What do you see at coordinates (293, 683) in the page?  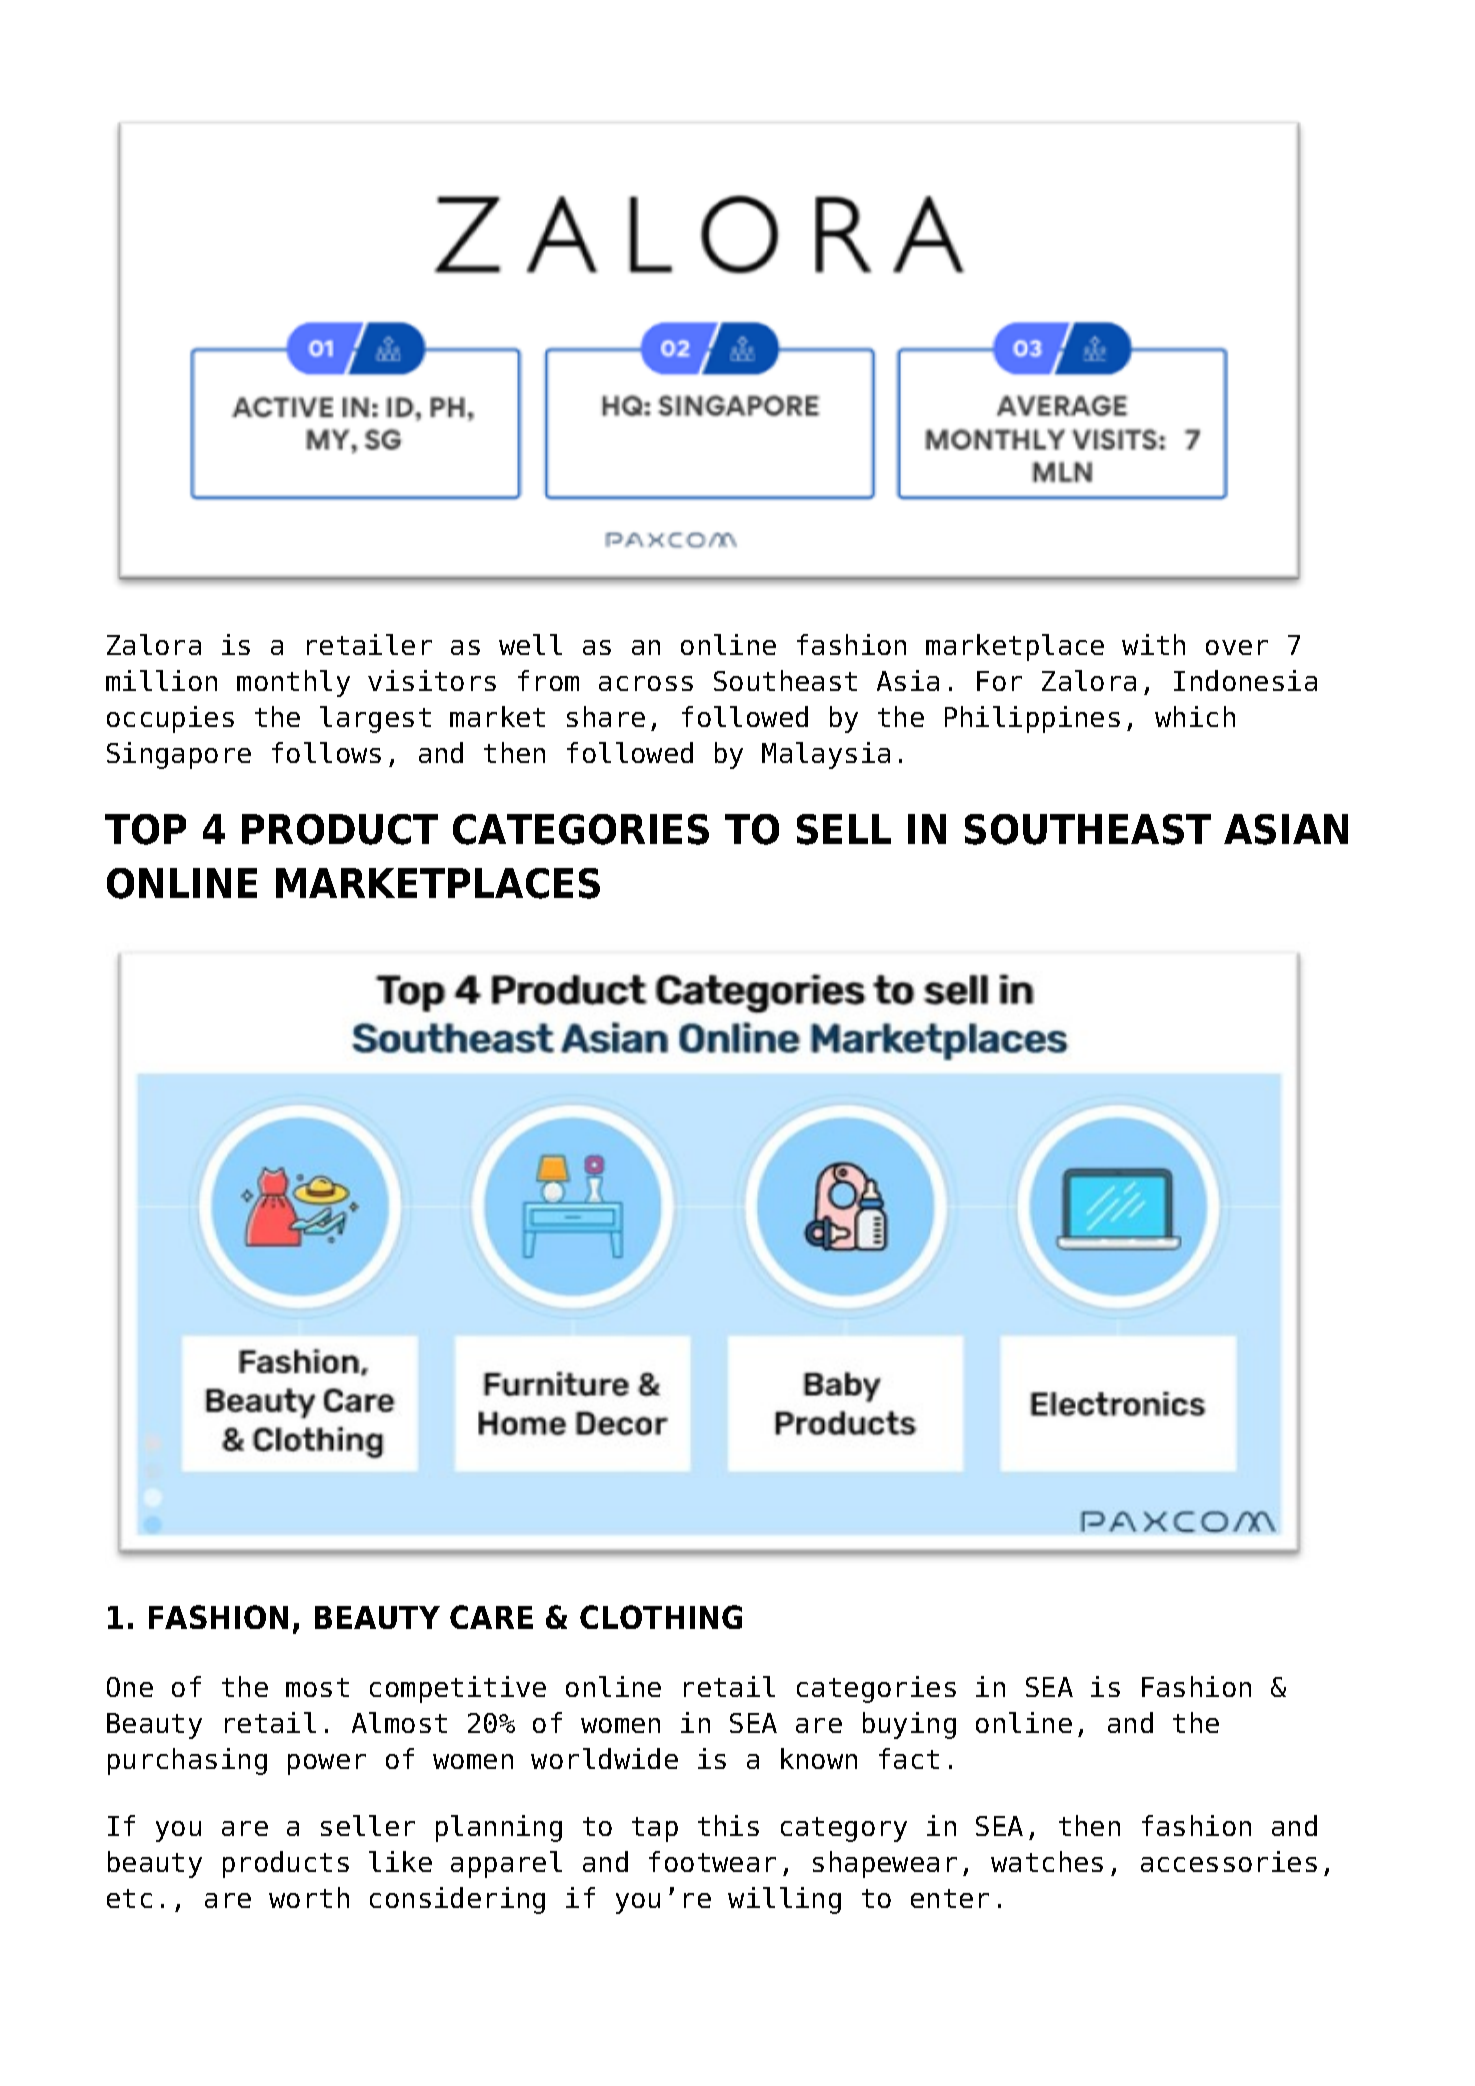 I see `monthly` at bounding box center [293, 683].
